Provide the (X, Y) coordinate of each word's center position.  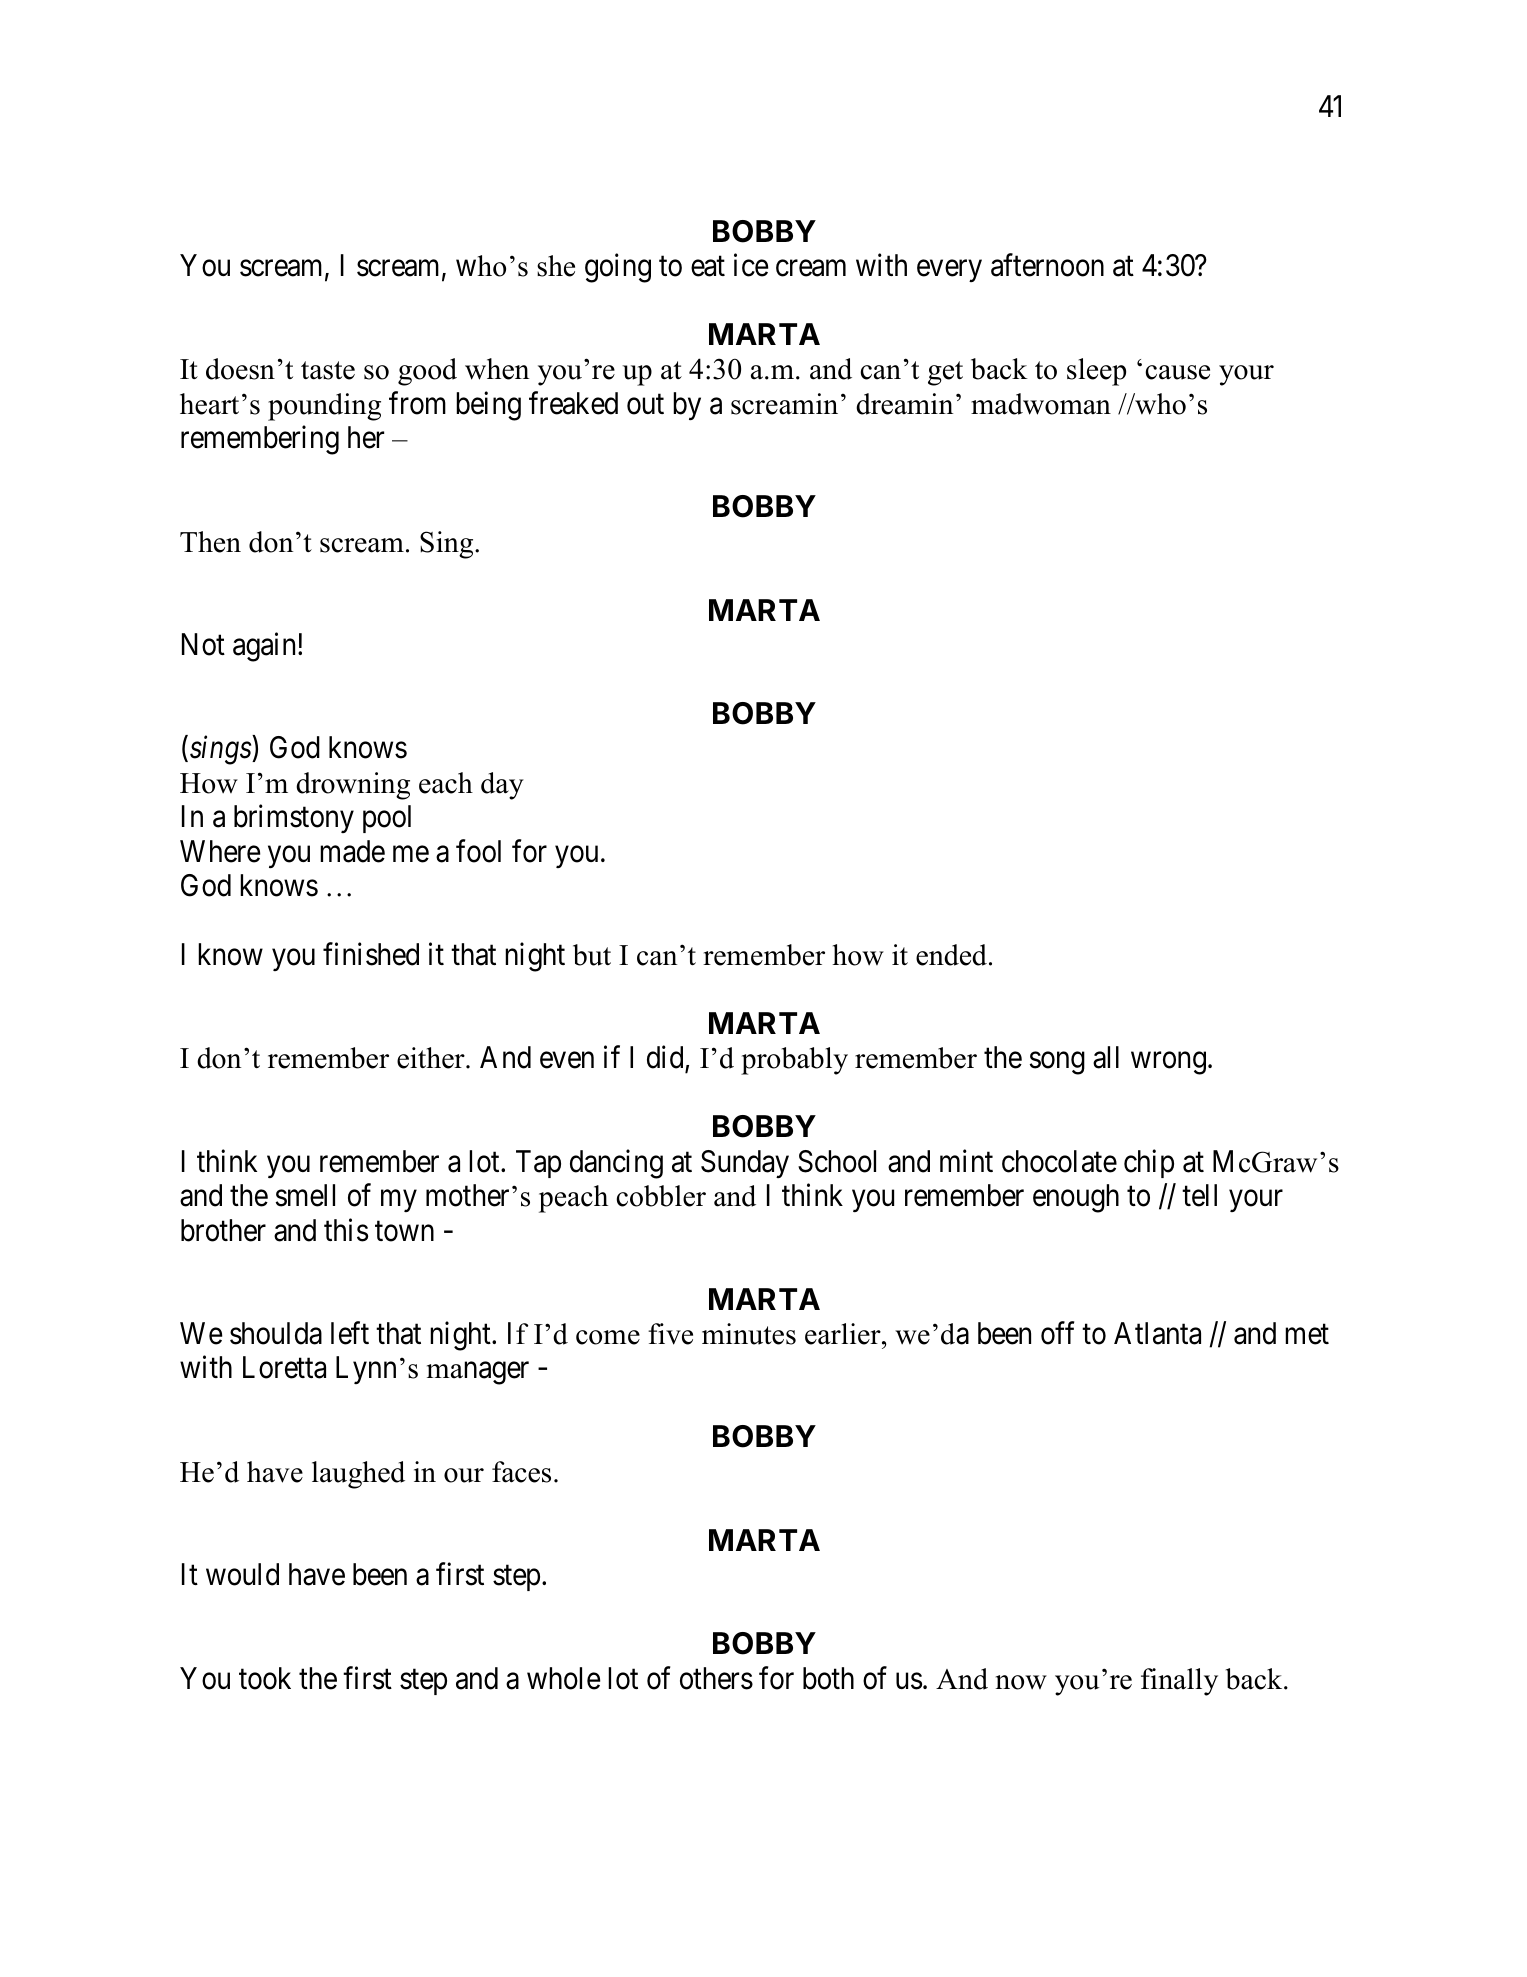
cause (1177, 372)
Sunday (745, 1164)
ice (751, 265)
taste (328, 370)
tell (1199, 1195)
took (265, 1678)
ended (951, 955)
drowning (353, 786)
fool (478, 851)
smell (305, 1195)
